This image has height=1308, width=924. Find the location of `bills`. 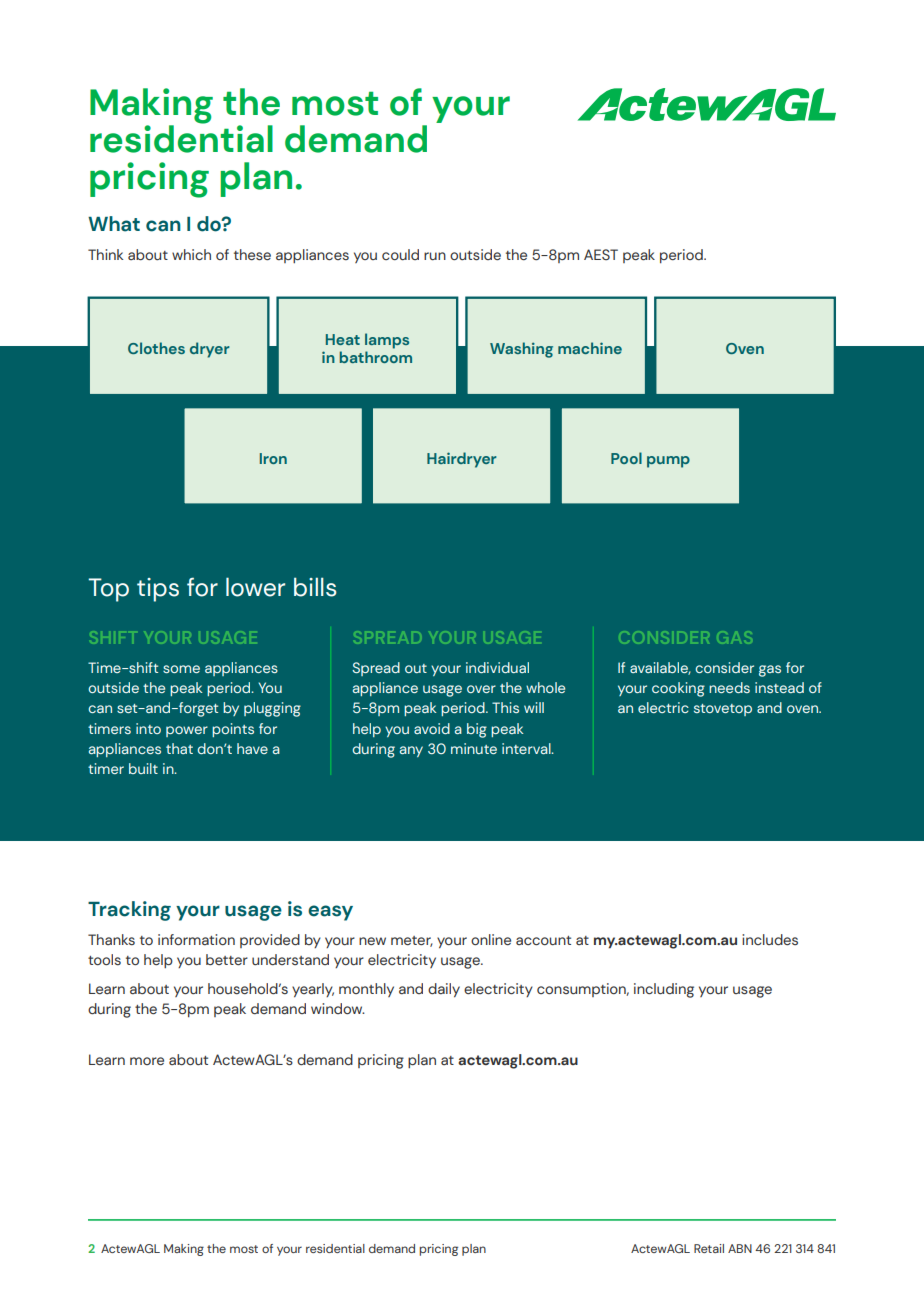

bills is located at coordinates (315, 587).
